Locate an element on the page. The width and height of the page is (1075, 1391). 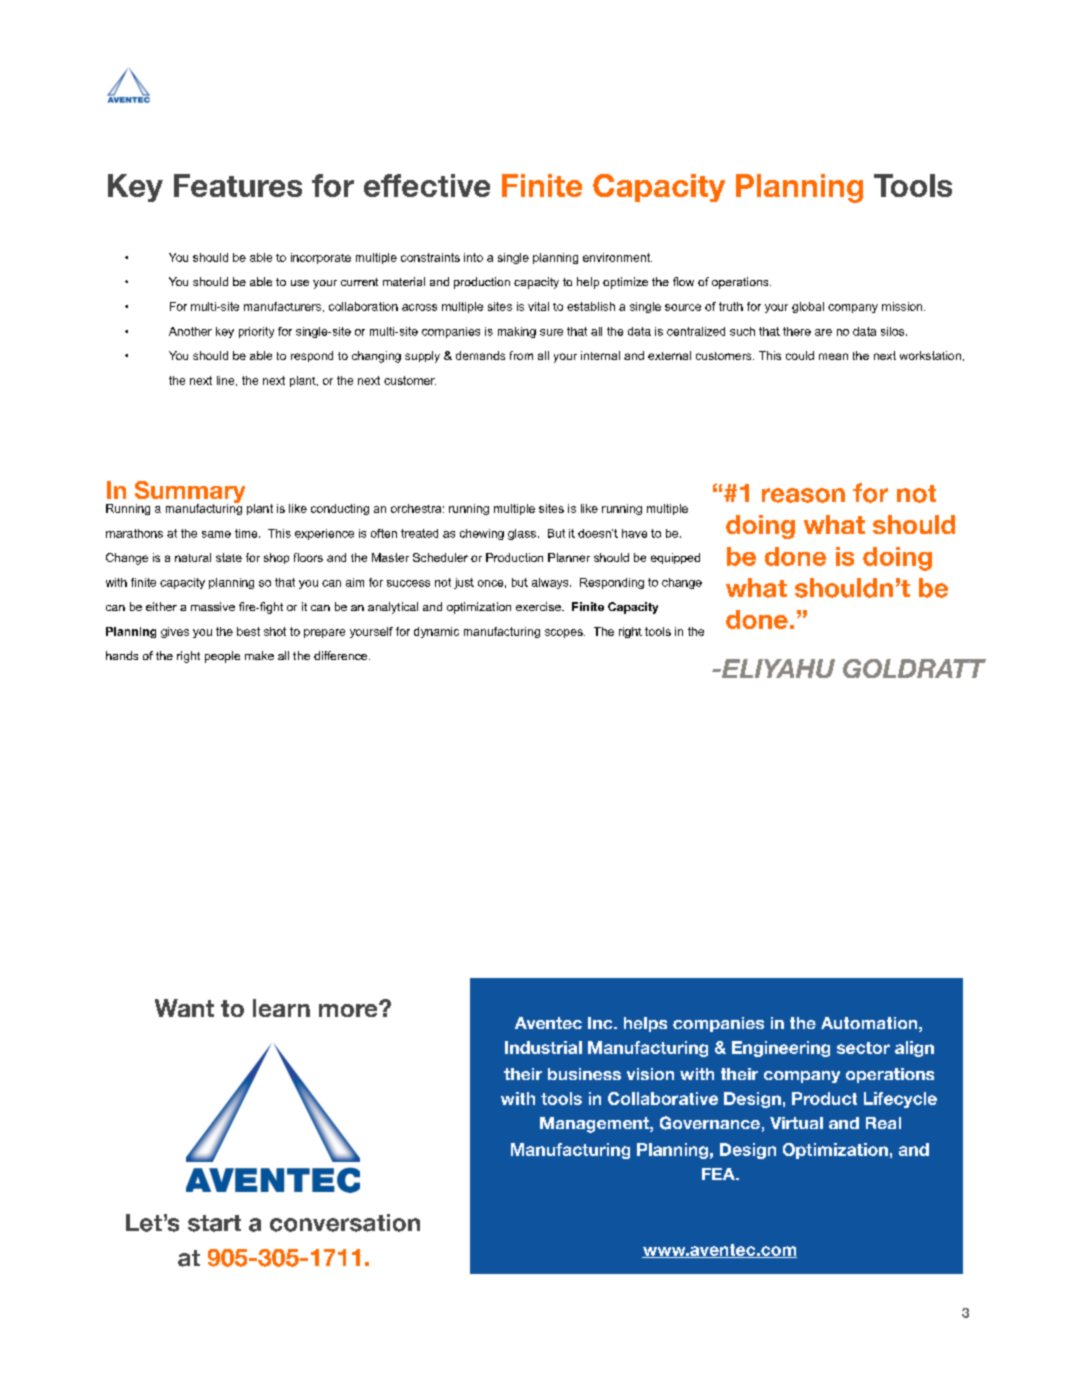
Management is located at coordinates (595, 1125).
